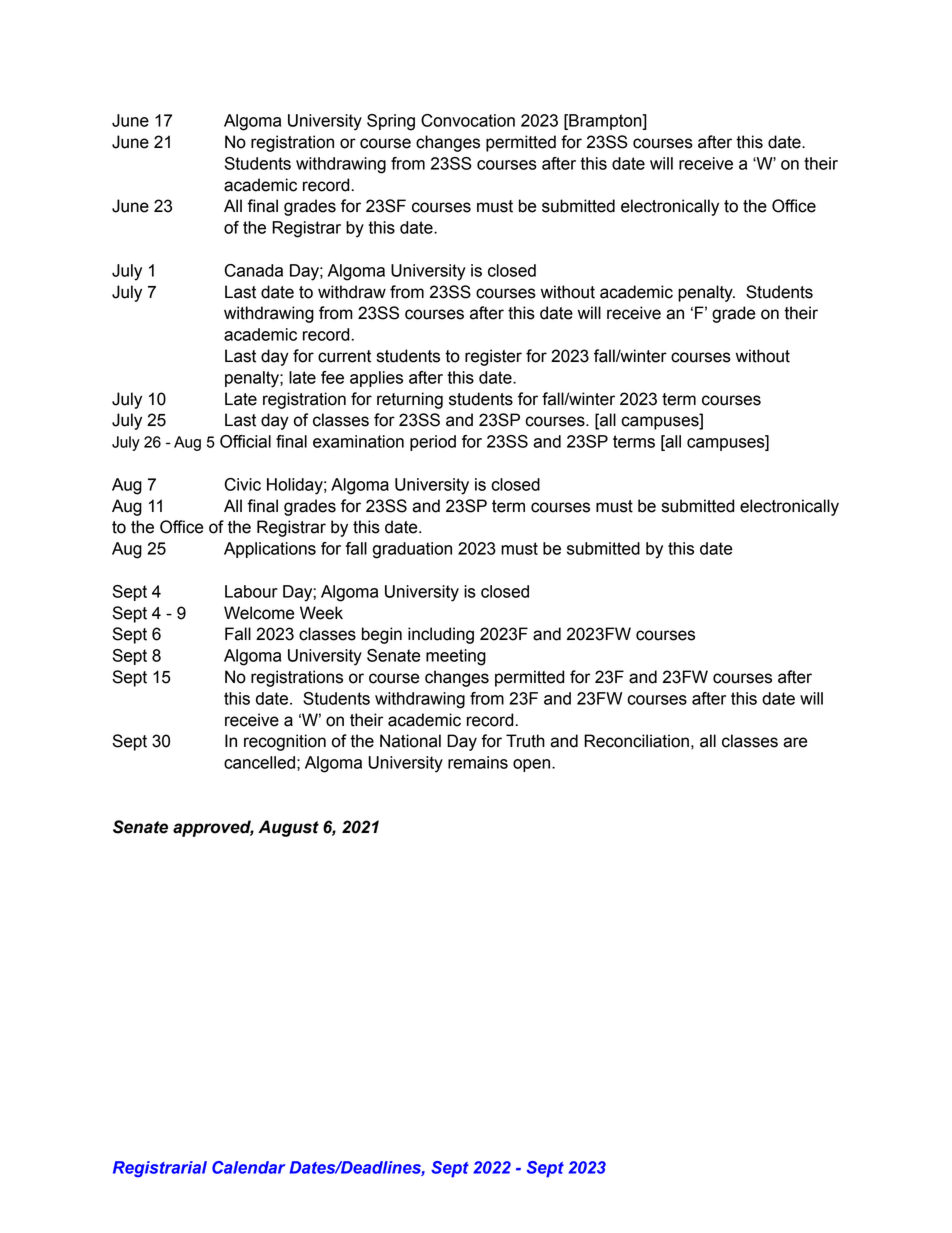 The width and height of the screenshot is (952, 1233). Describe the element at coordinates (493, 357) in the screenshot. I see `register` at that location.
